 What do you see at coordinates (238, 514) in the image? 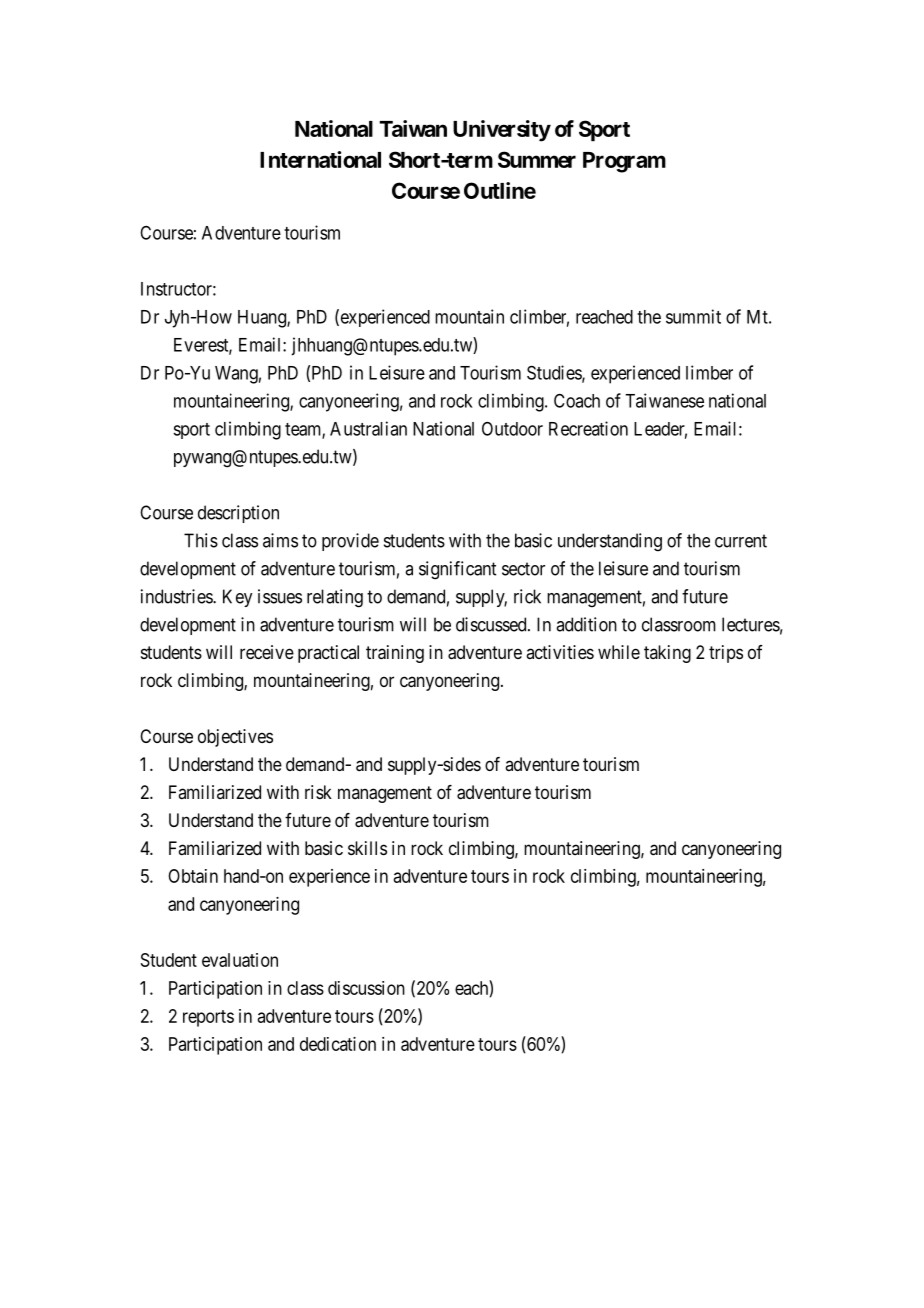
I see `description` at bounding box center [238, 514].
